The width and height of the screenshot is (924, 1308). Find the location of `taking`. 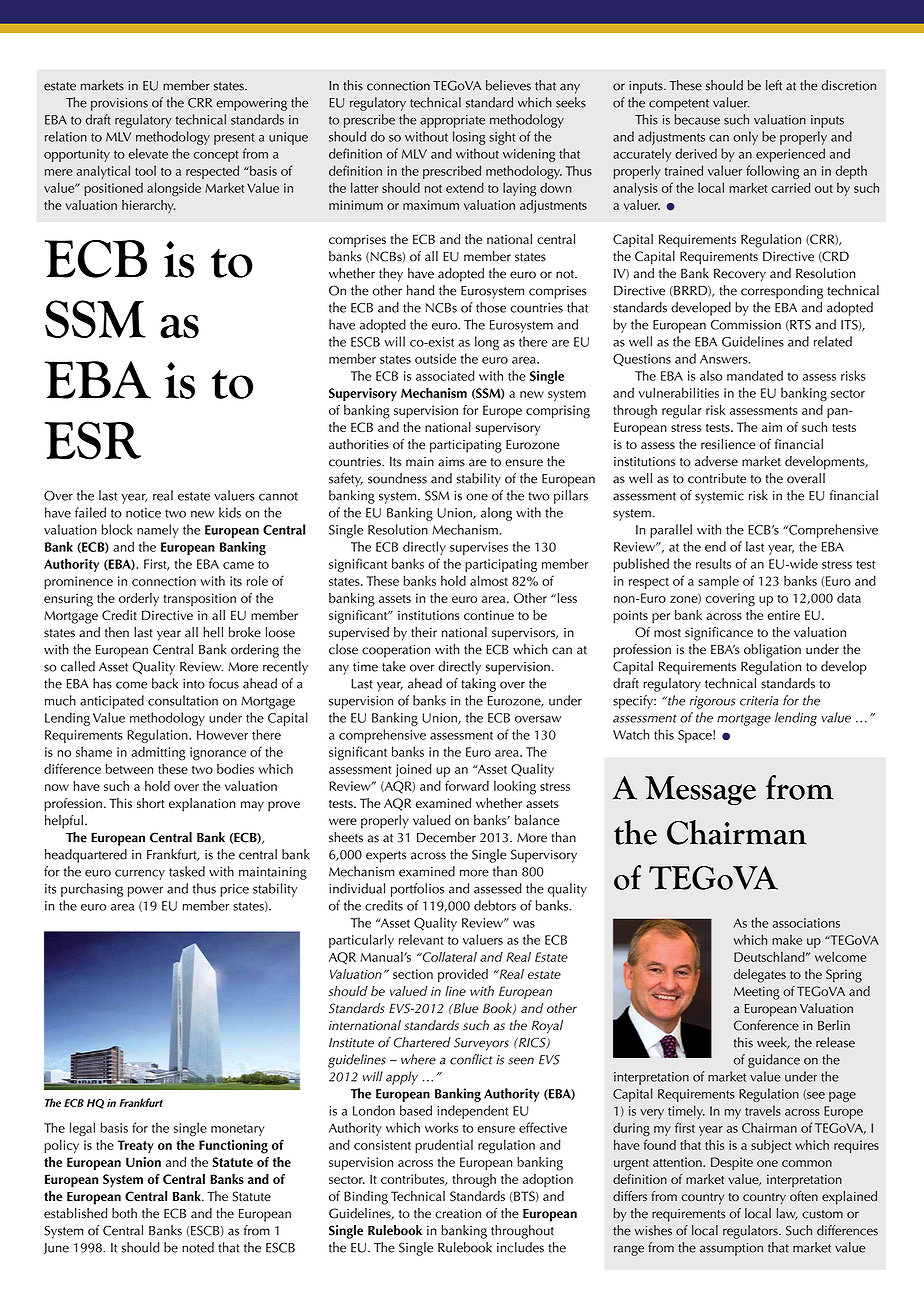

taking is located at coordinates (478, 685).
